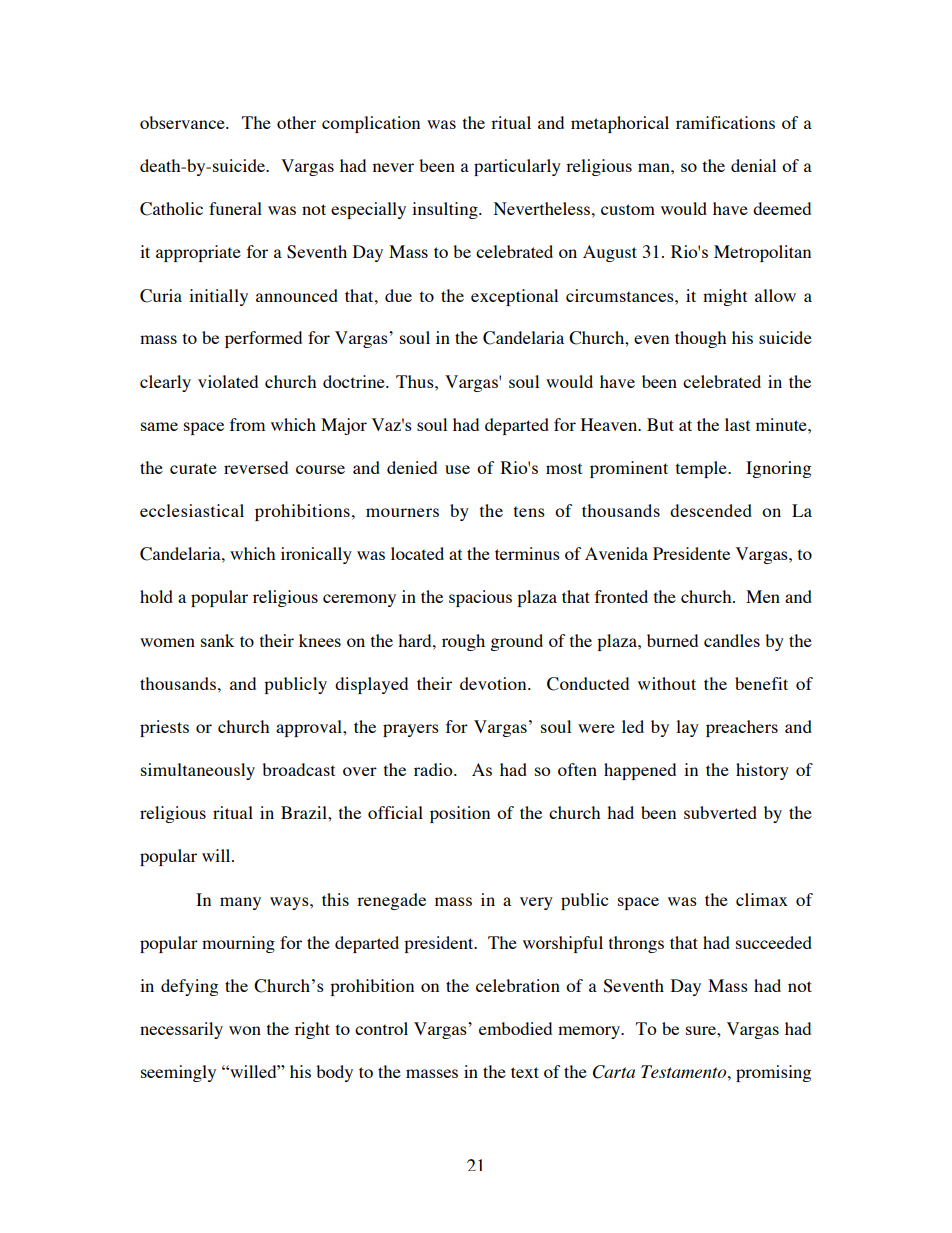  I want to click on particularly, so click(517, 167).
